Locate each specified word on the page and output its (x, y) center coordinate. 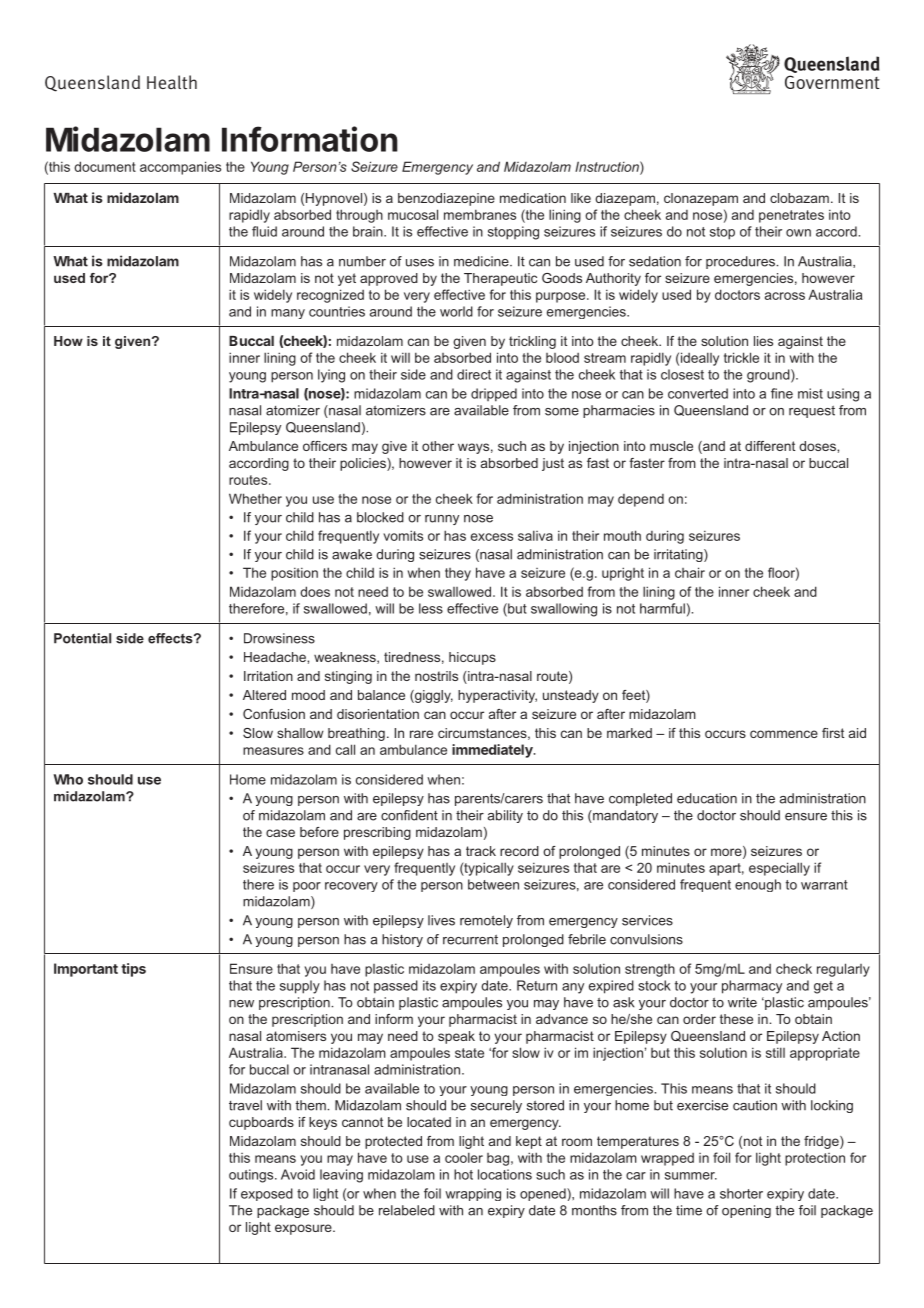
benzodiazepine (446, 199)
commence (784, 734)
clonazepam (701, 199)
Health (172, 82)
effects (171, 638)
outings (252, 1176)
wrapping (473, 1194)
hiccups (472, 658)
